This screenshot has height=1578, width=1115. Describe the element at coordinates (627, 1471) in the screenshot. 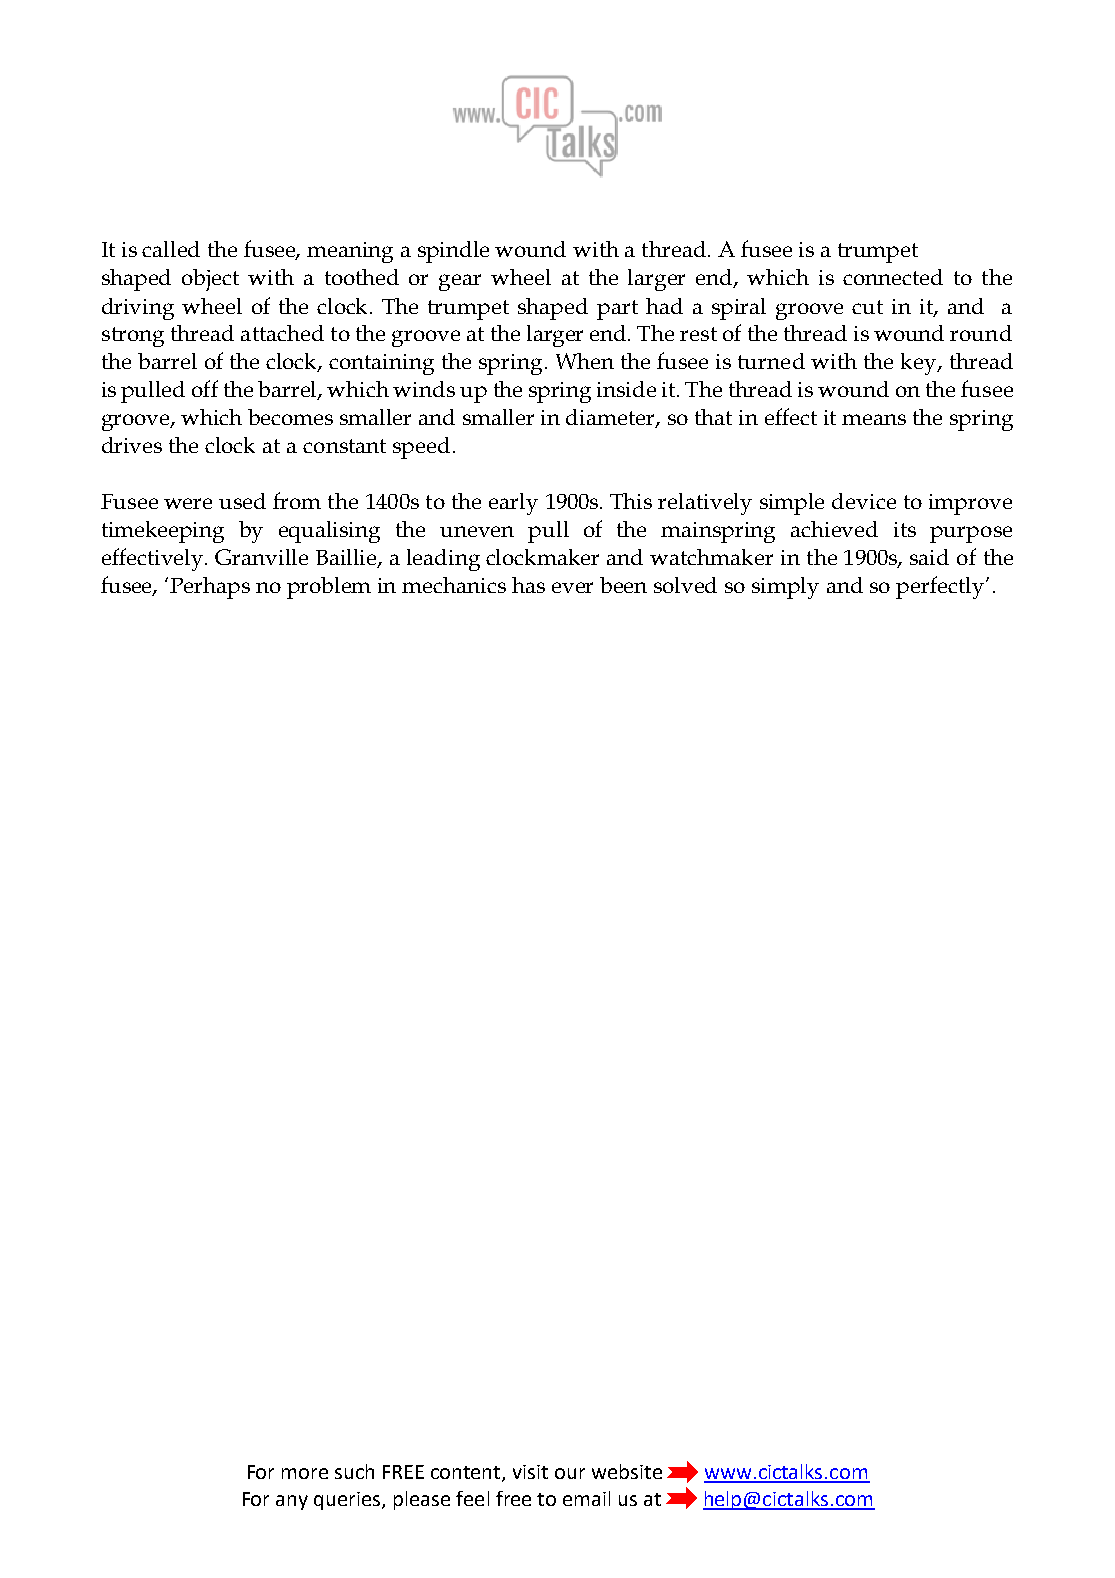

I see `website` at that location.
